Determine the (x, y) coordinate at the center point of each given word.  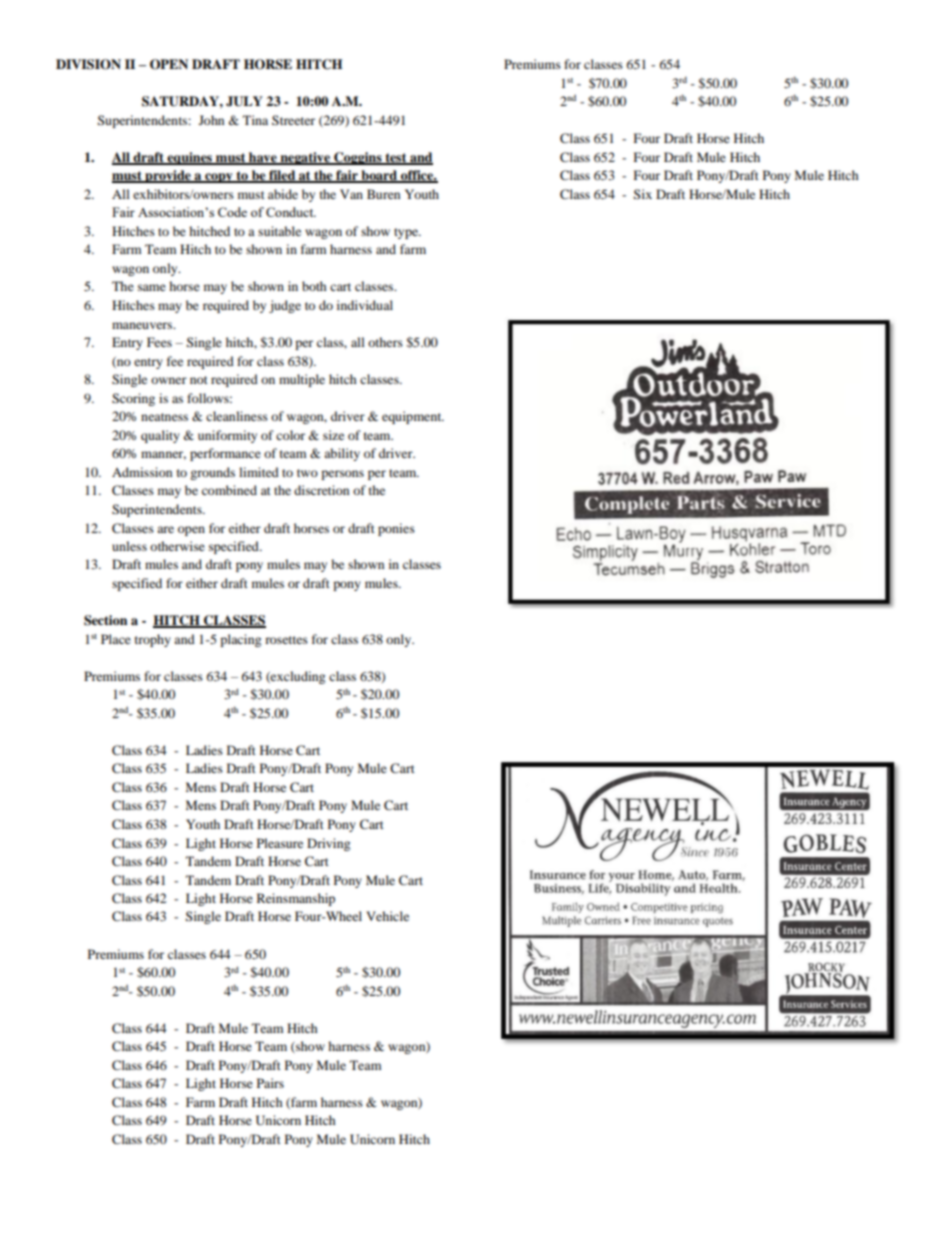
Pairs (270, 1083)
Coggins (358, 158)
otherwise (177, 546)
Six (643, 194)
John (211, 120)
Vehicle (387, 916)
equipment (413, 417)
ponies (396, 529)
